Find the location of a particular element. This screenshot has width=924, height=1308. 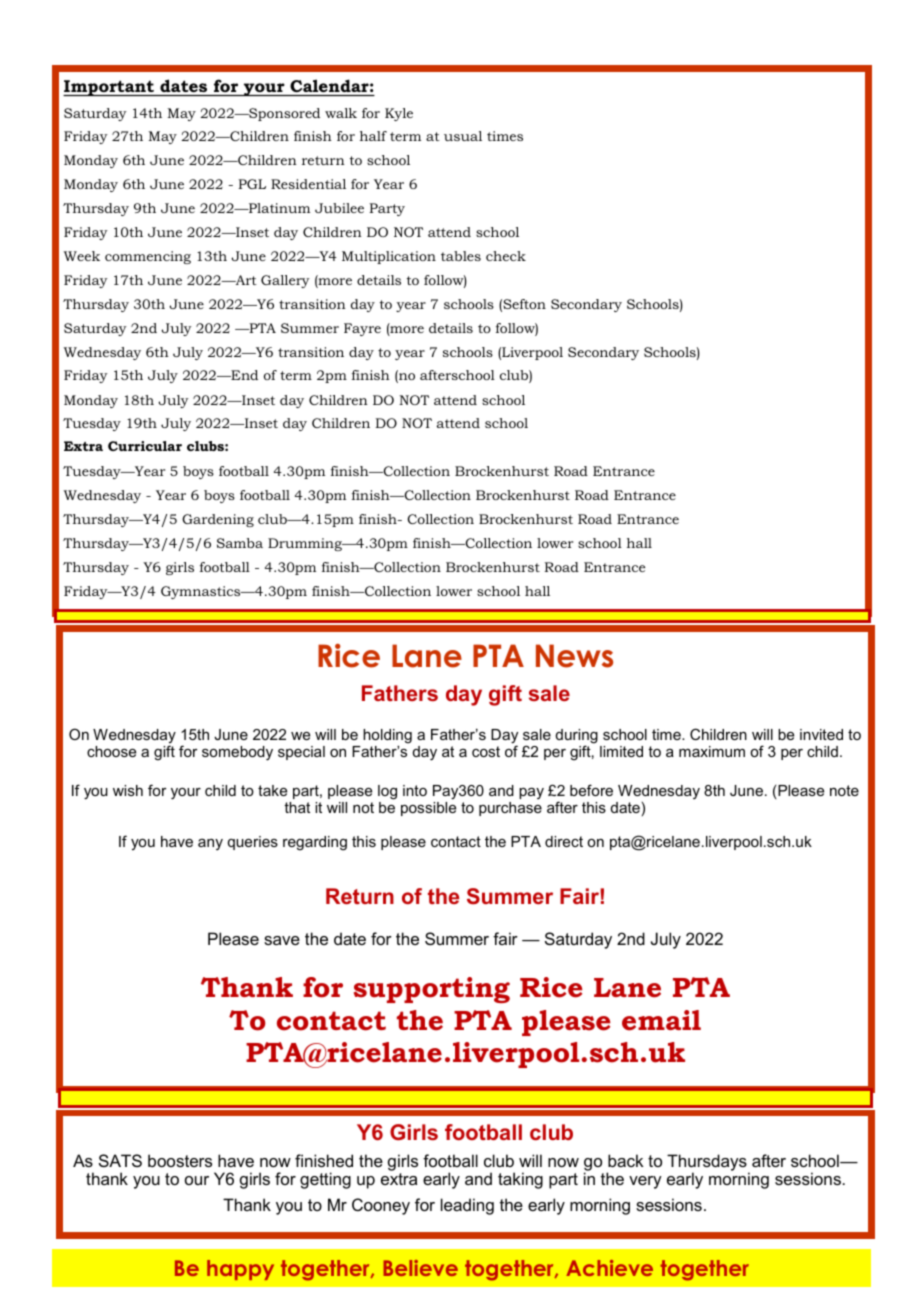

tables is located at coordinates (461, 256).
